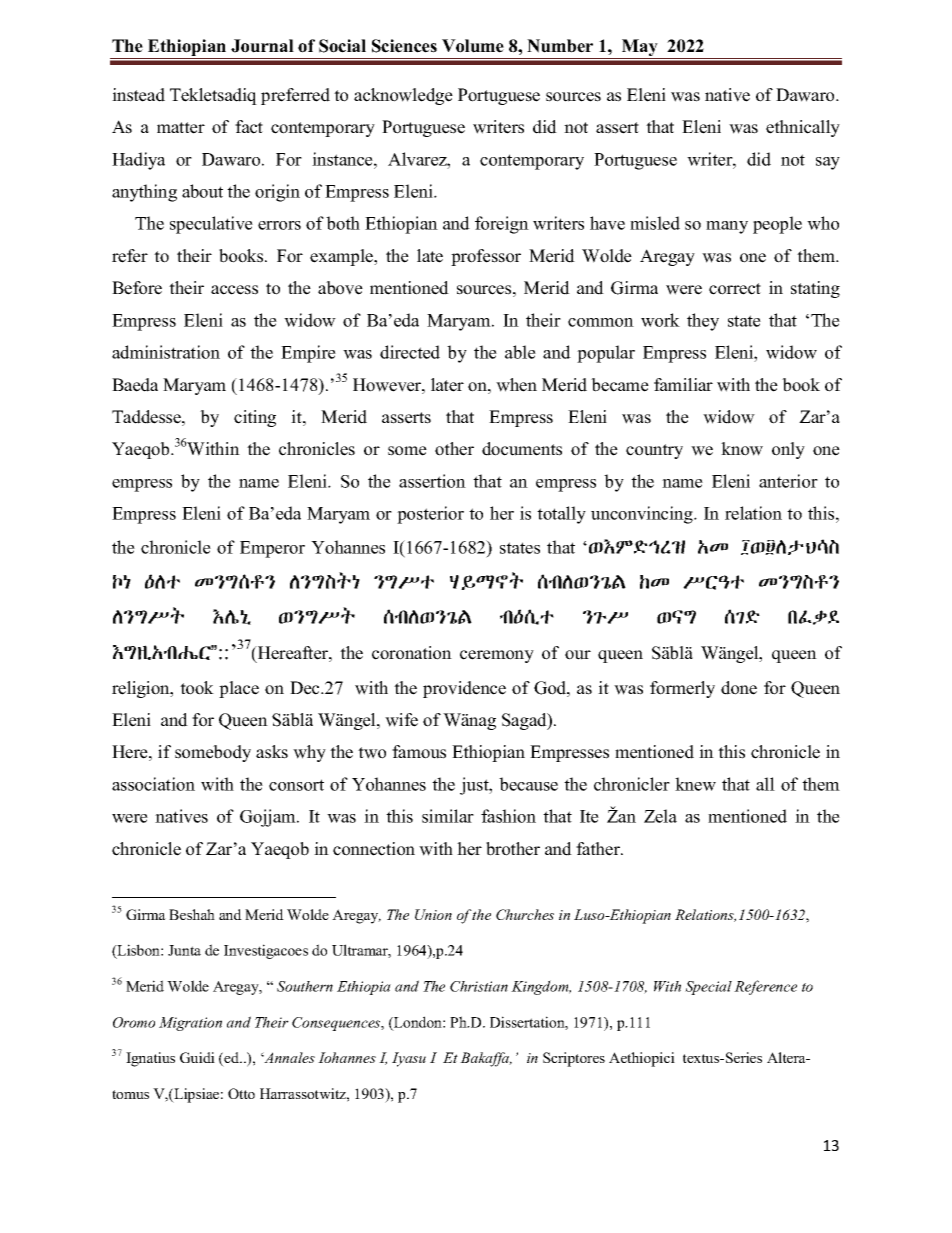 The image size is (952, 1233). What do you see at coordinates (703, 322) in the image?
I see `they` at bounding box center [703, 322].
